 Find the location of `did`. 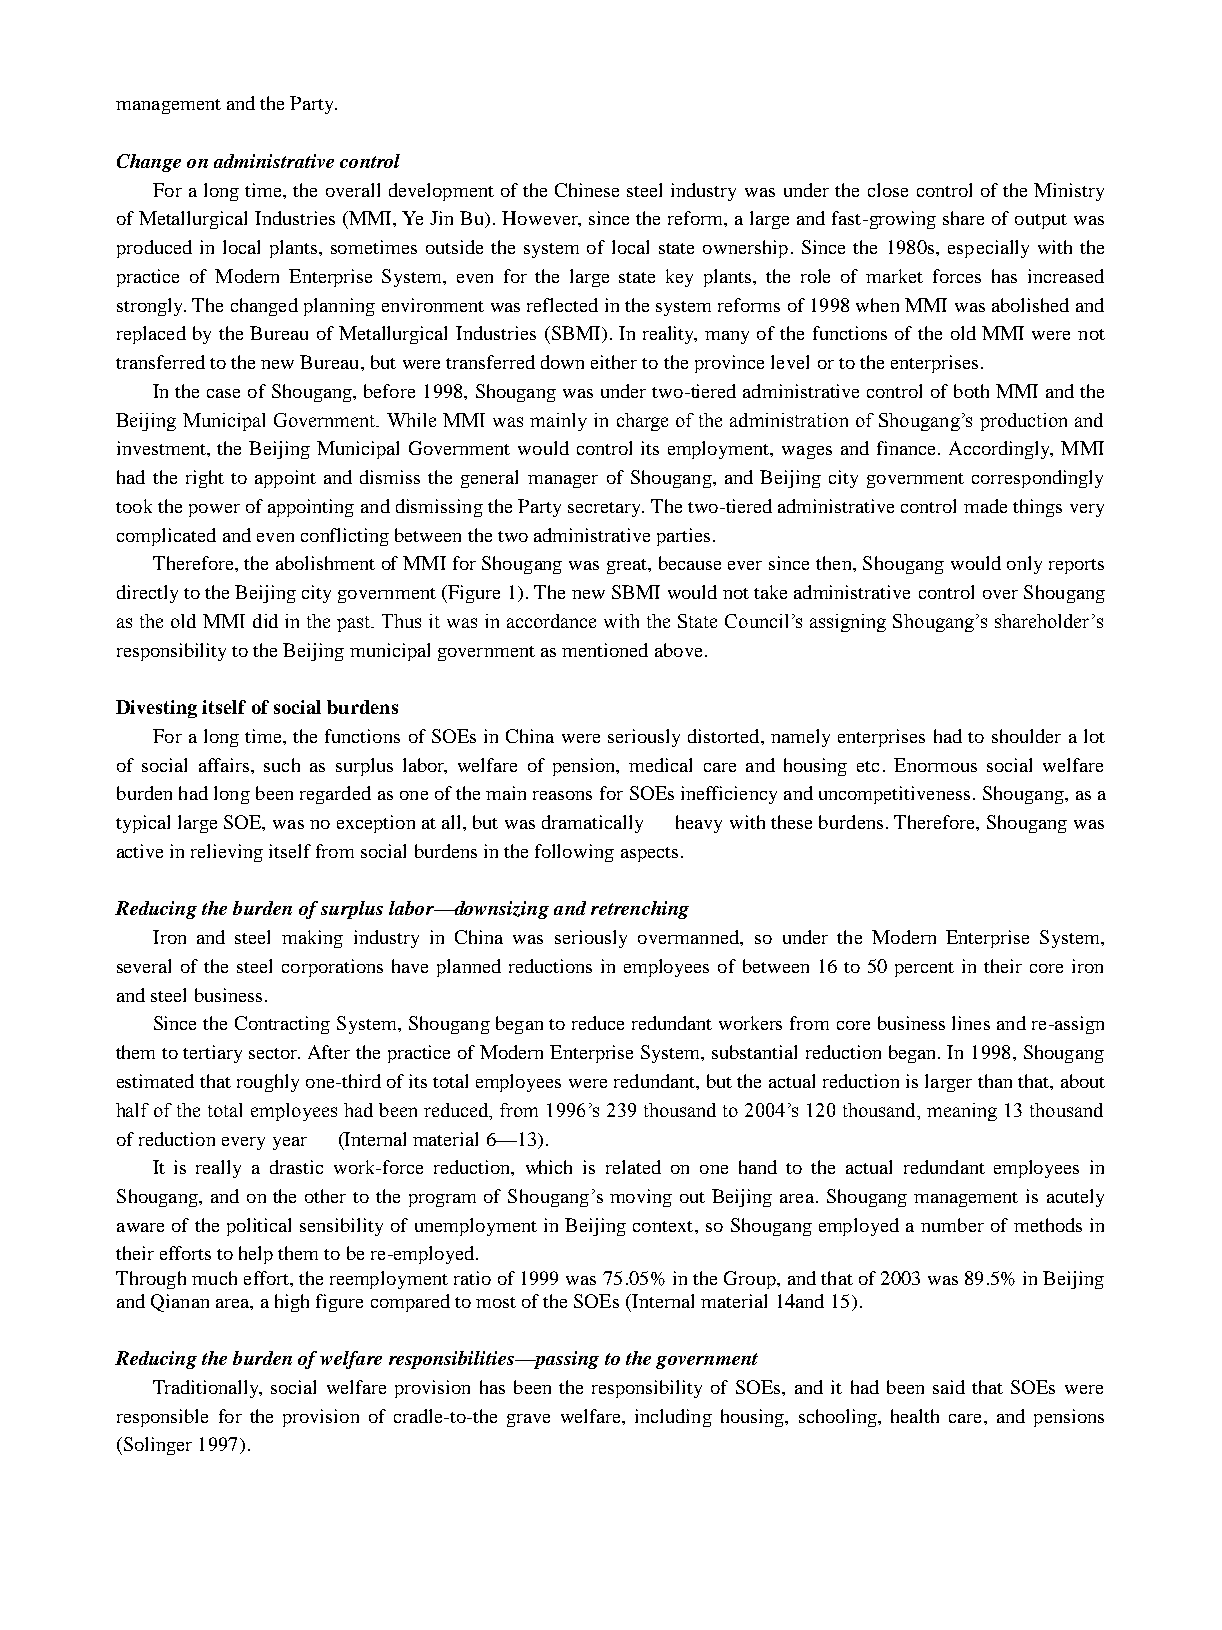

did is located at coordinates (265, 621).
